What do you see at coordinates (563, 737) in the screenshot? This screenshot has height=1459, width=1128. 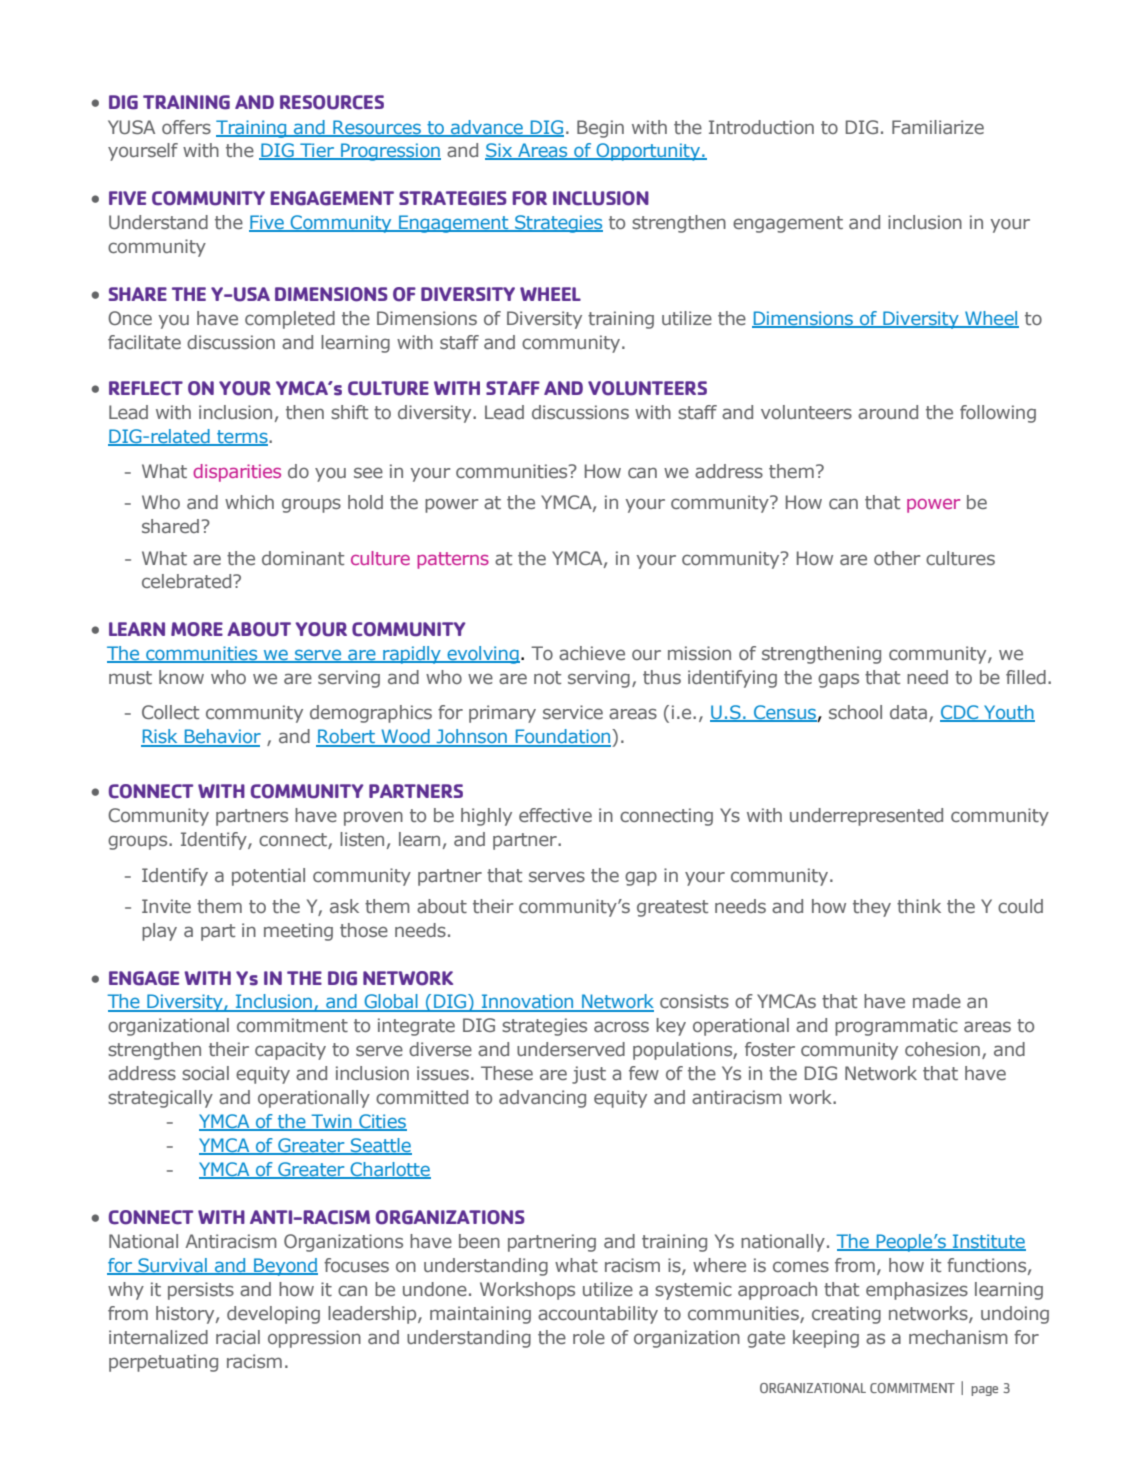 I see `Foundation` at bounding box center [563, 737].
